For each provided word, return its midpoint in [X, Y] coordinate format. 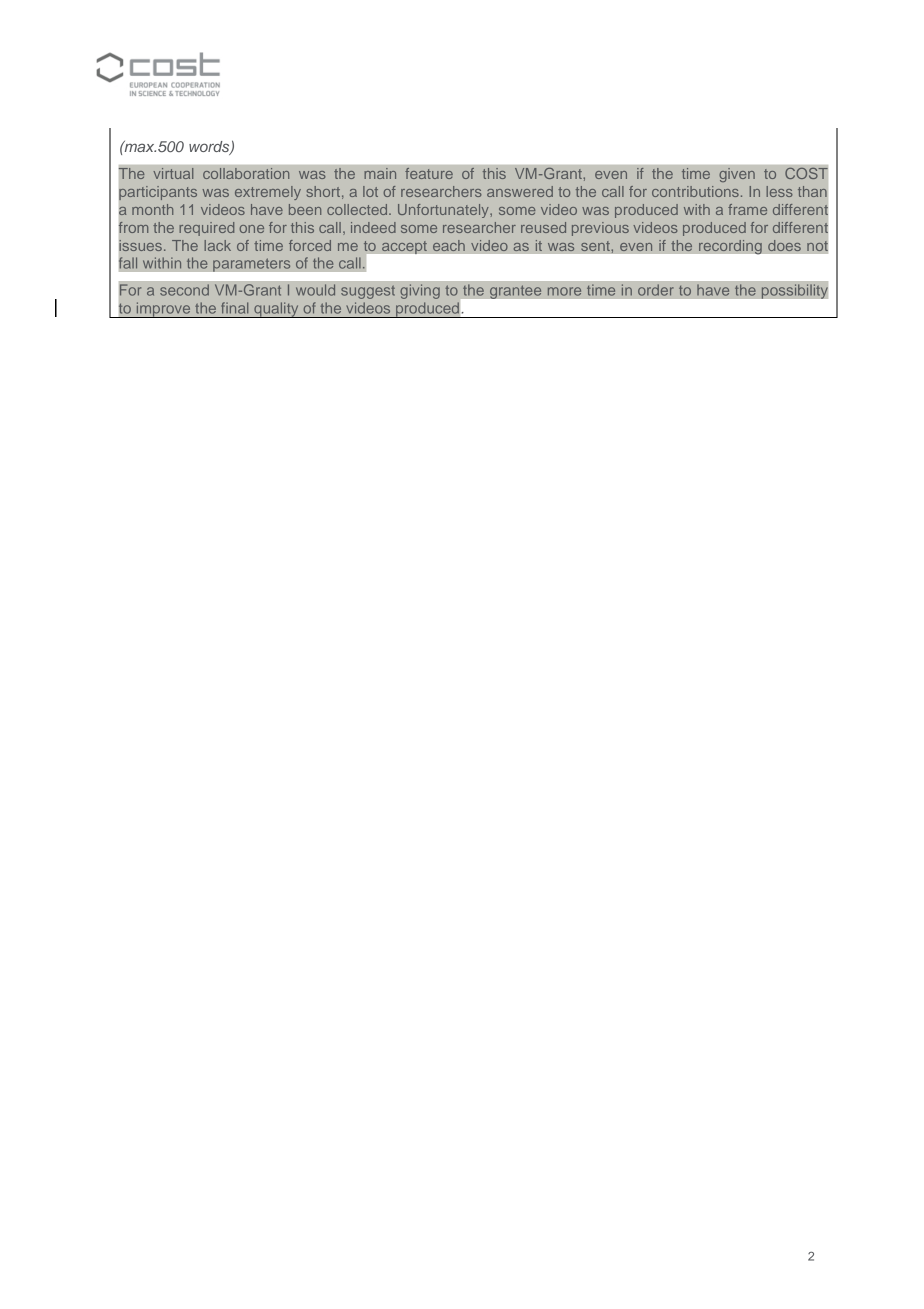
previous [600, 229]
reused [543, 227]
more [564, 291]
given [737, 175]
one [252, 229]
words [210, 148]
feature [429, 173]
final [234, 308]
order [656, 290]
